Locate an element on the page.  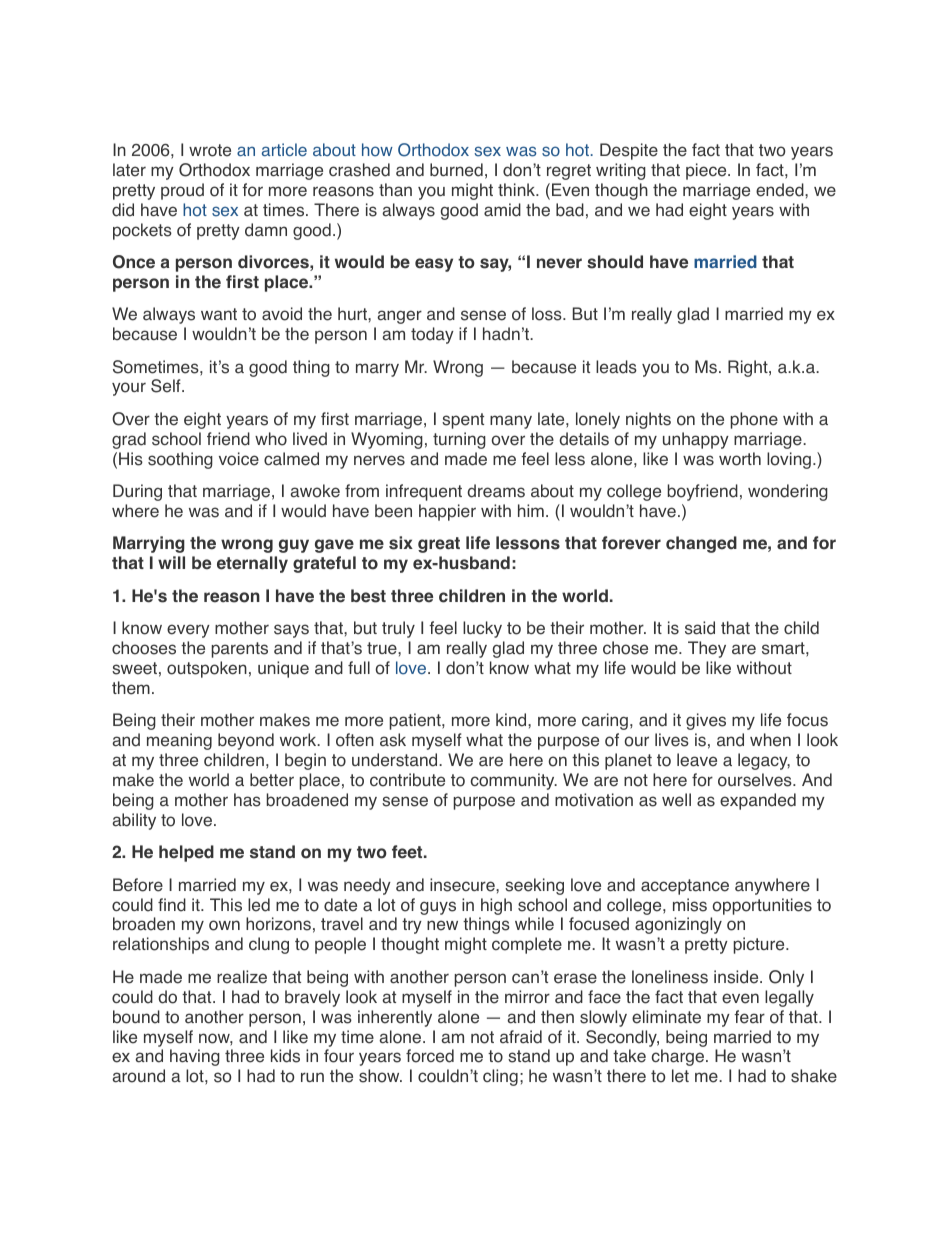
burned is located at coordinates (456, 170).
